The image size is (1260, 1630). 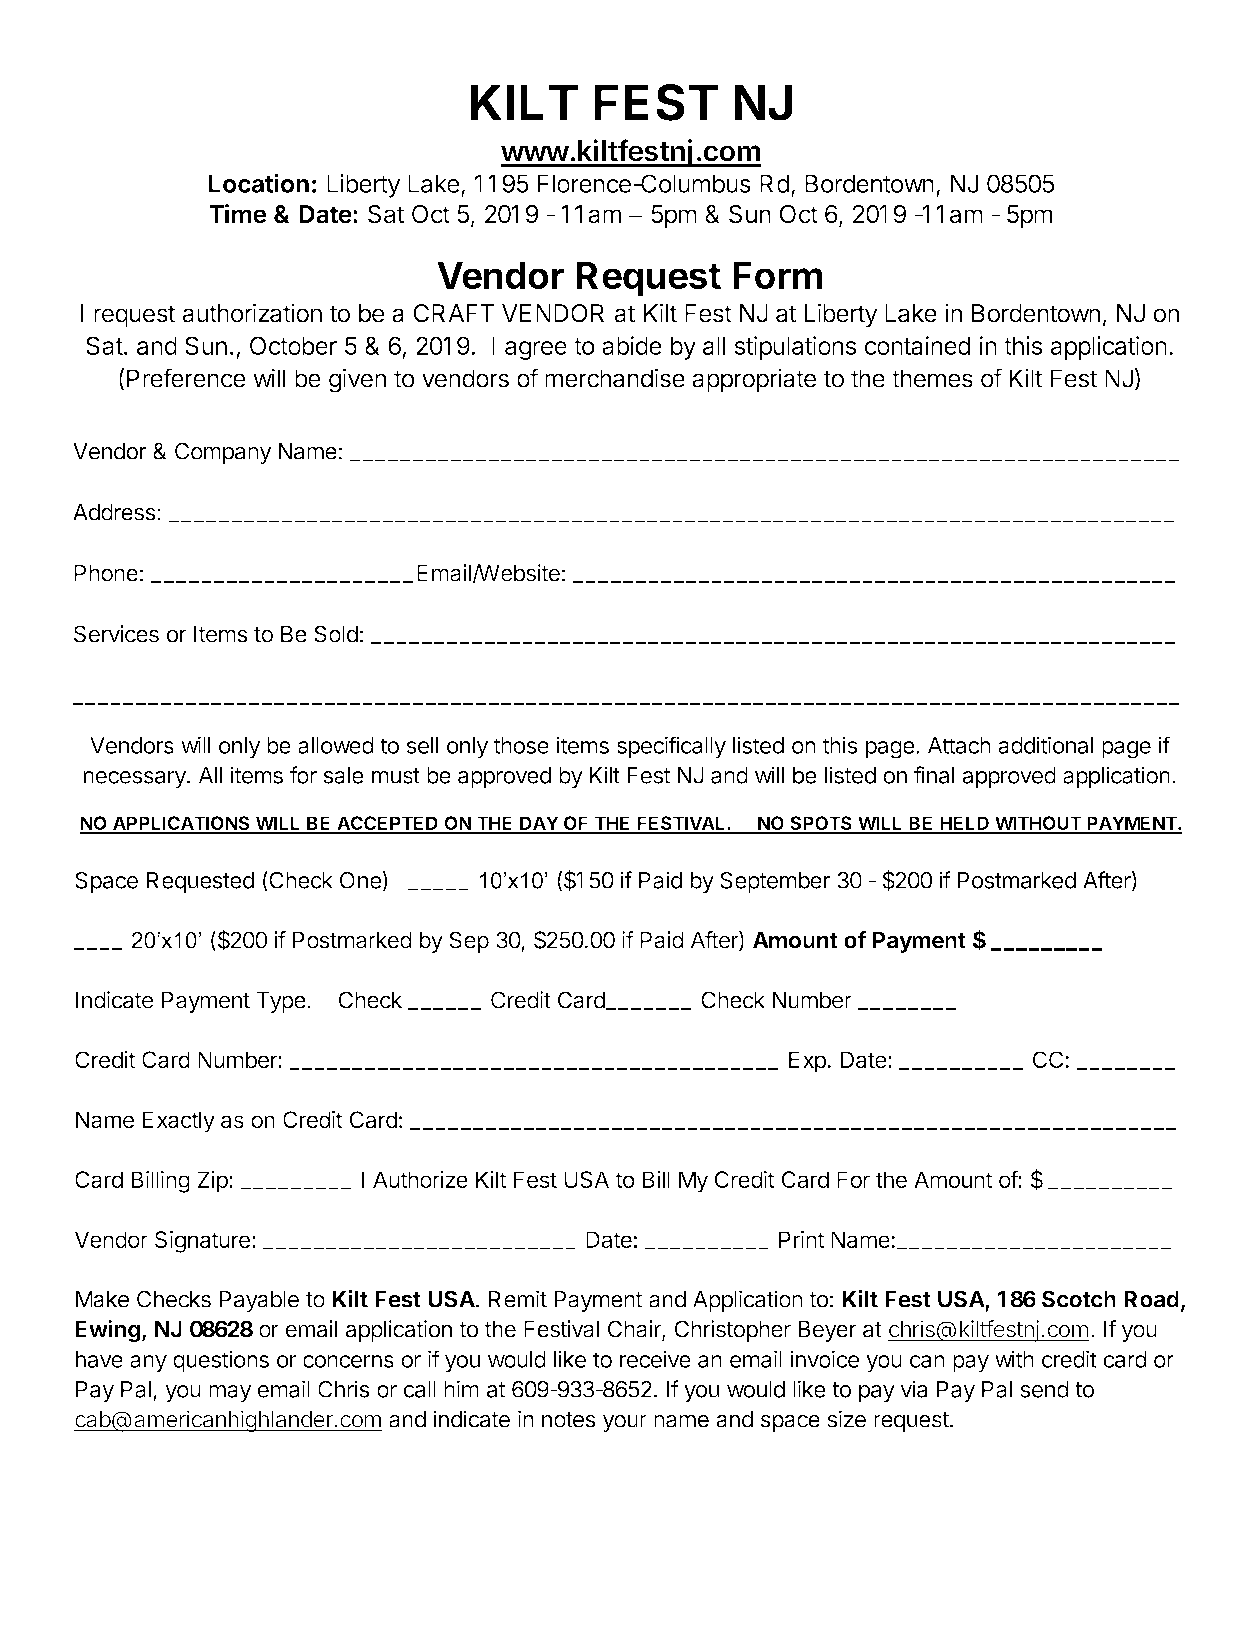 I want to click on contained, so click(x=917, y=345).
